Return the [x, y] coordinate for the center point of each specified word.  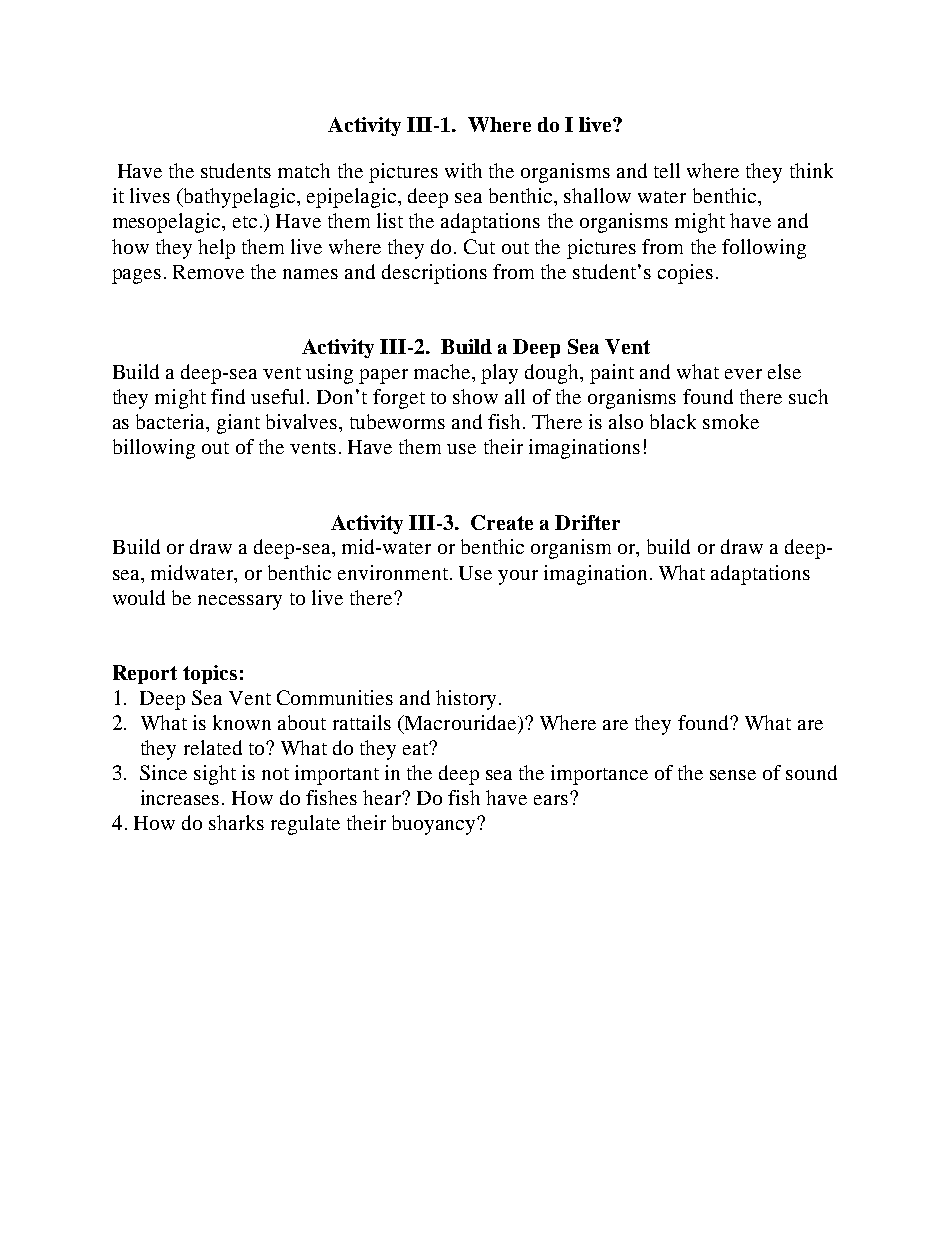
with [463, 170]
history [466, 700]
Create [502, 522]
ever [743, 374]
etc [245, 222]
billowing [154, 449]
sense [733, 775]
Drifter [587, 522]
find [228, 396]
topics [210, 674]
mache [443, 371]
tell [667, 170]
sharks [236, 822]
